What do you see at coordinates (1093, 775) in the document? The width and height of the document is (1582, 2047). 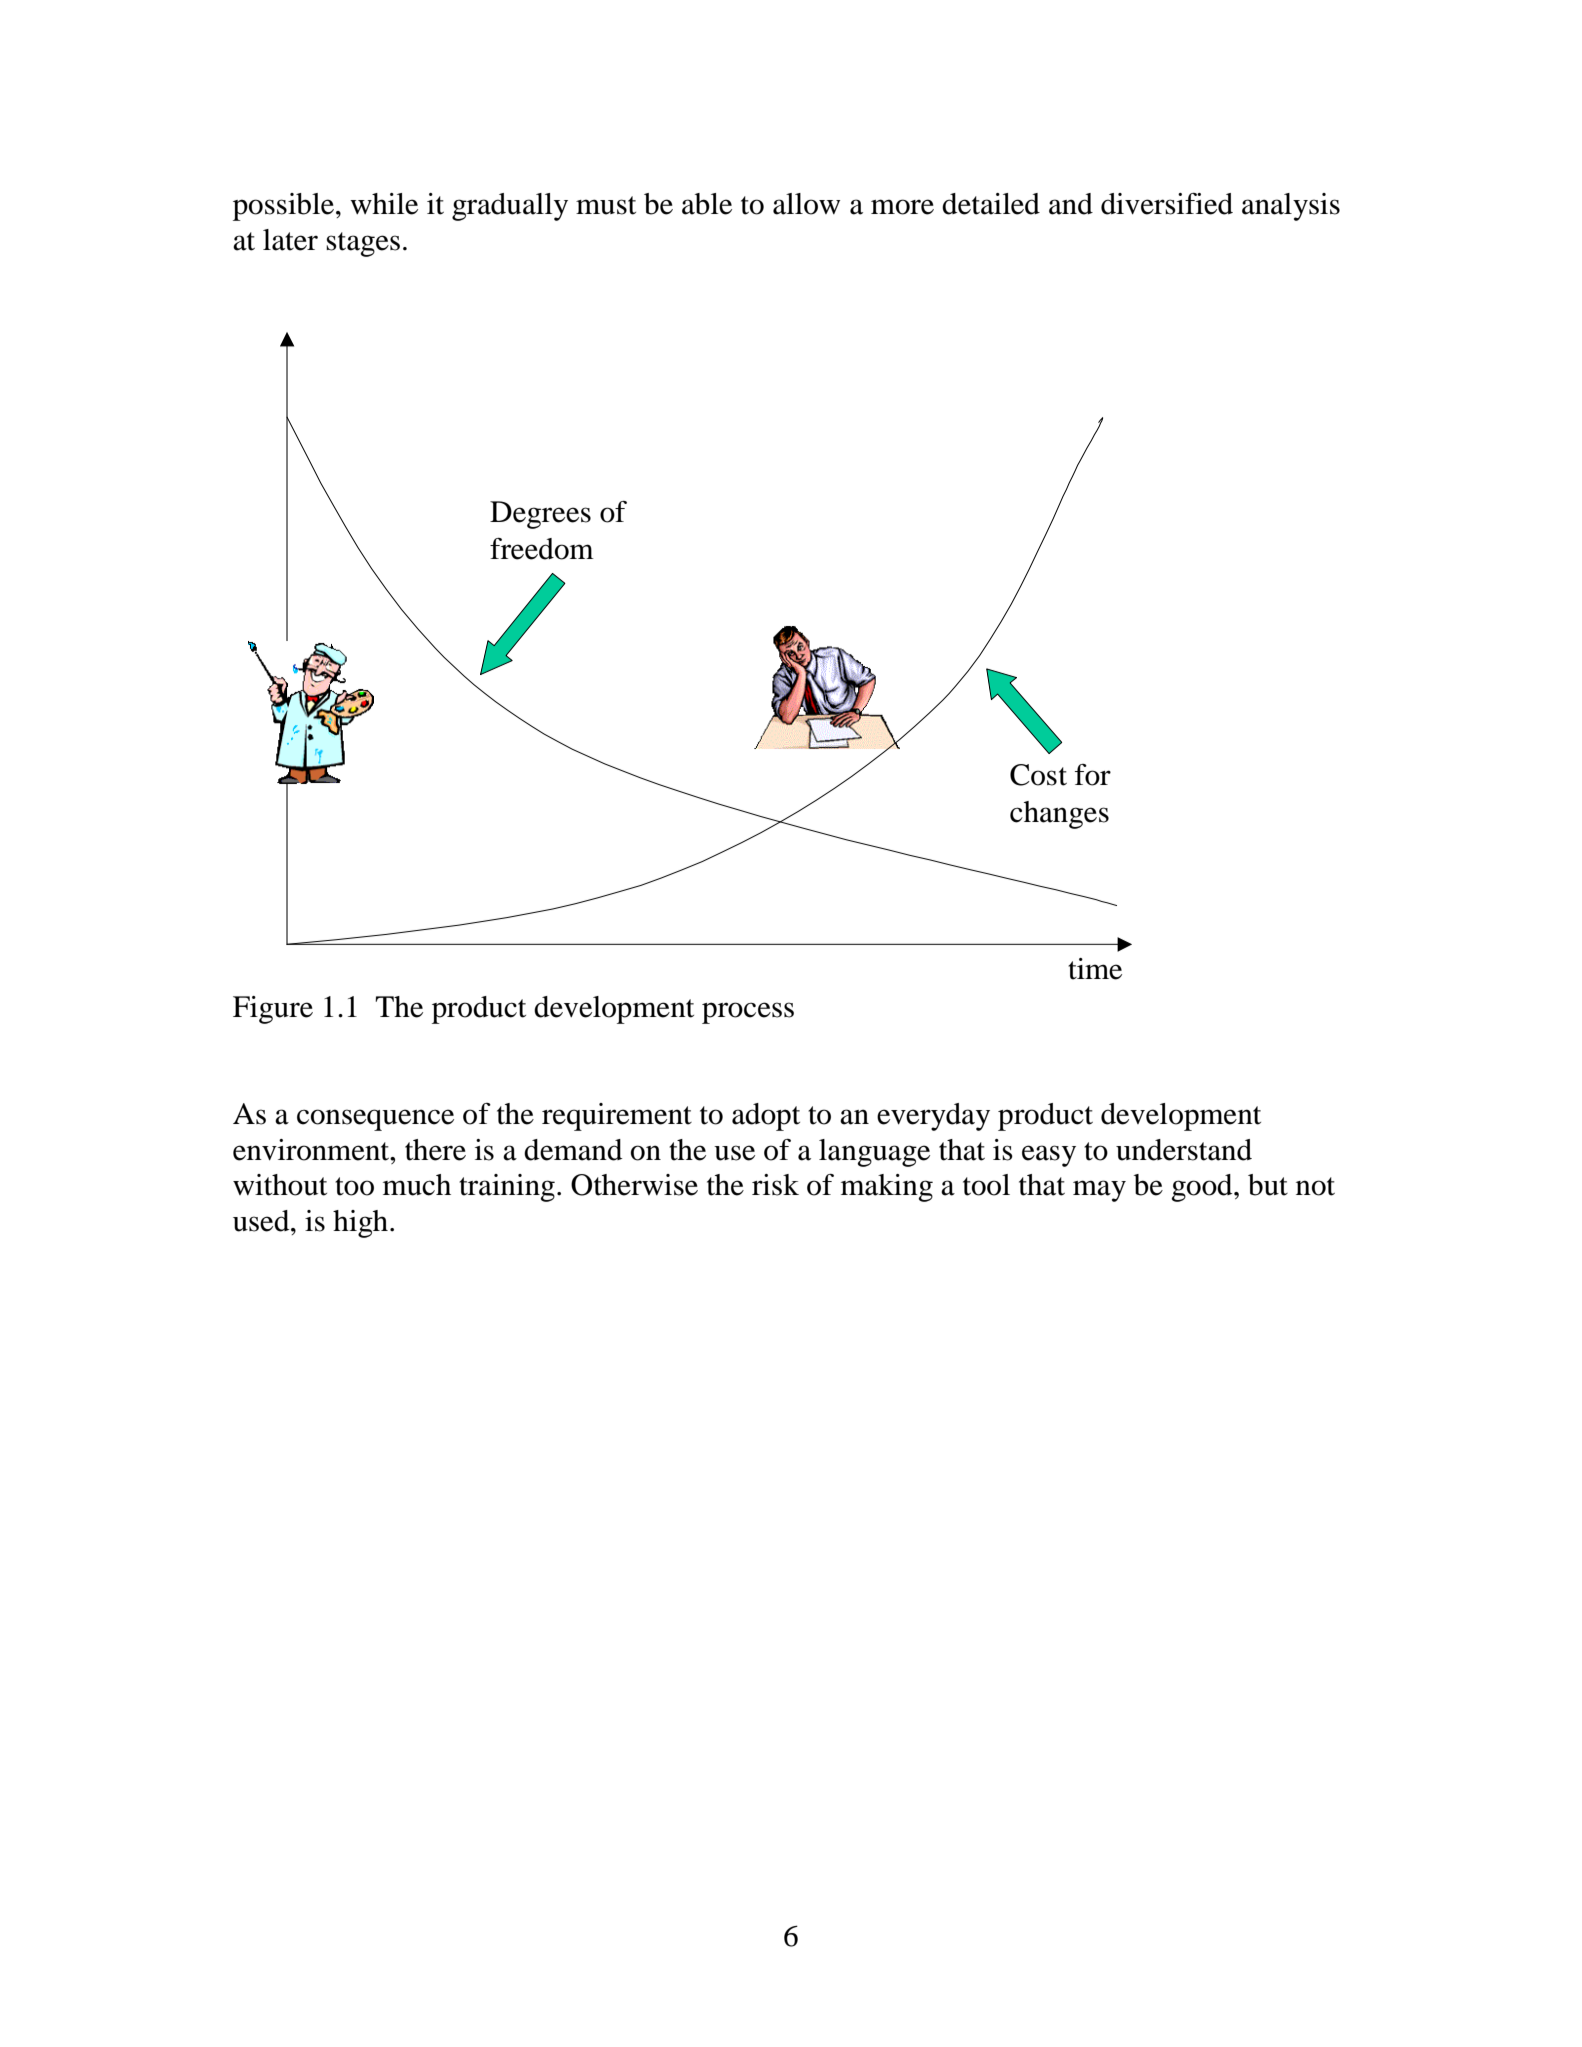 I see `for` at bounding box center [1093, 775].
